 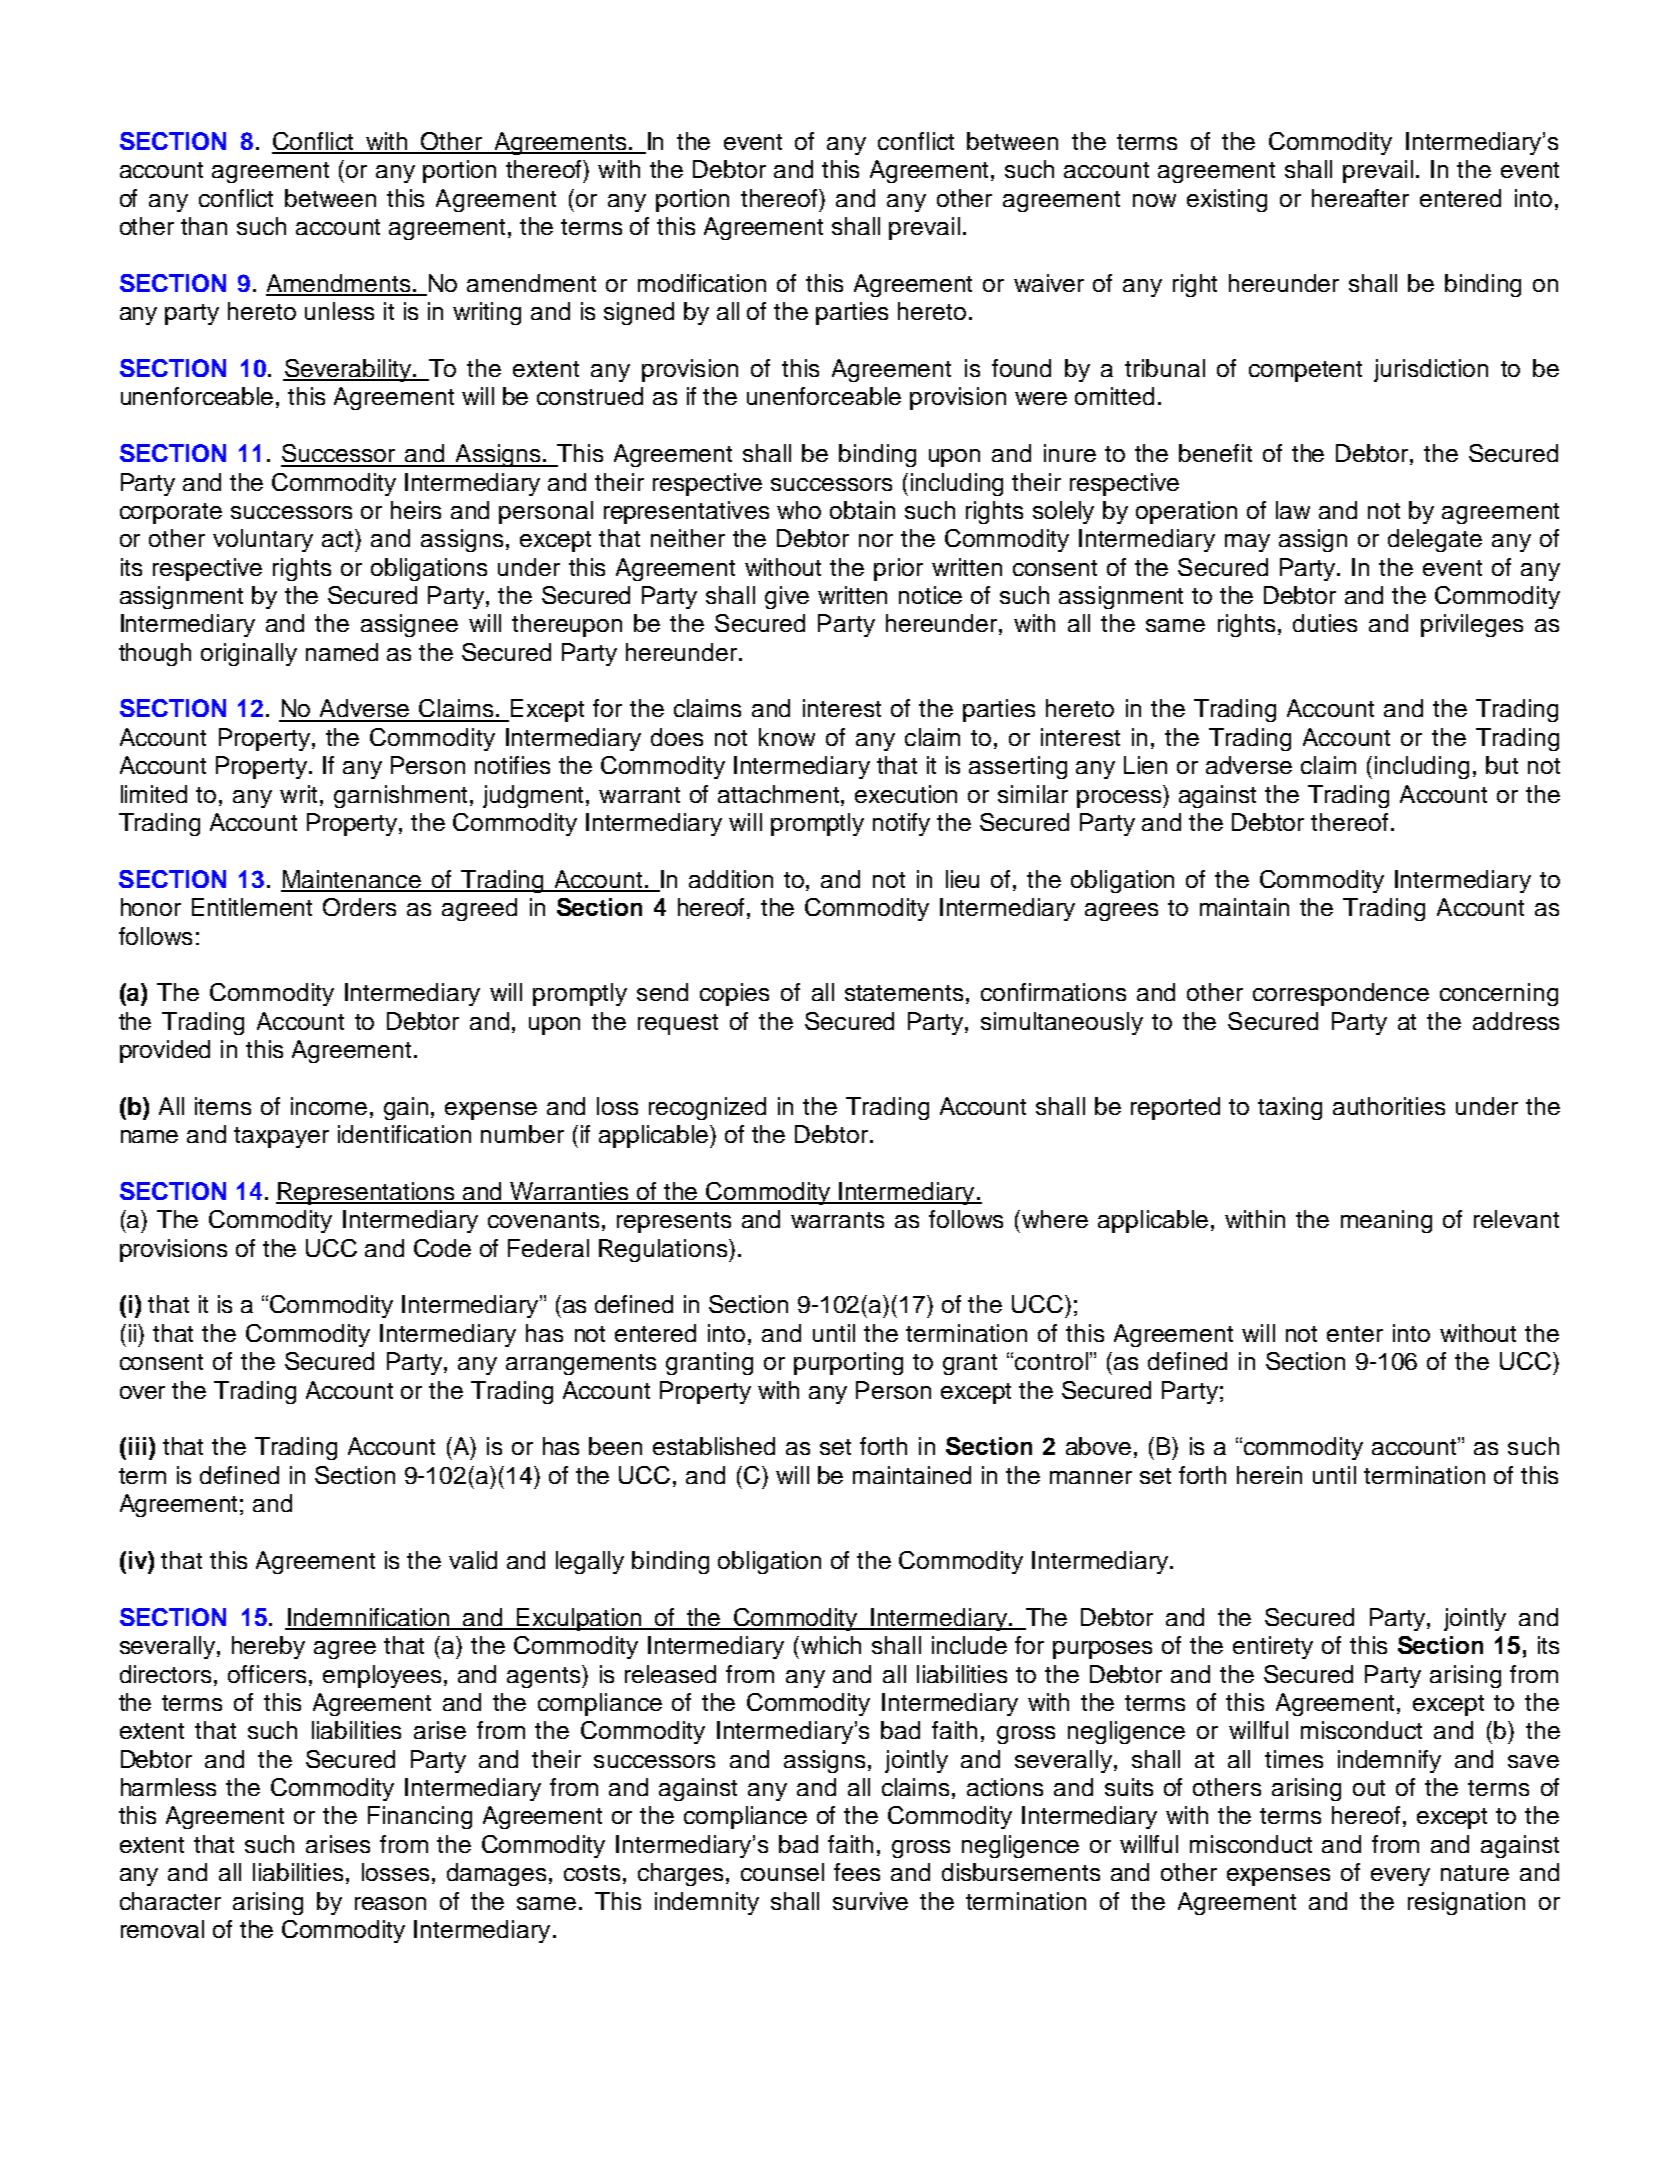 What do you see at coordinates (857, 1872) in the screenshot?
I see `fees` at bounding box center [857, 1872].
